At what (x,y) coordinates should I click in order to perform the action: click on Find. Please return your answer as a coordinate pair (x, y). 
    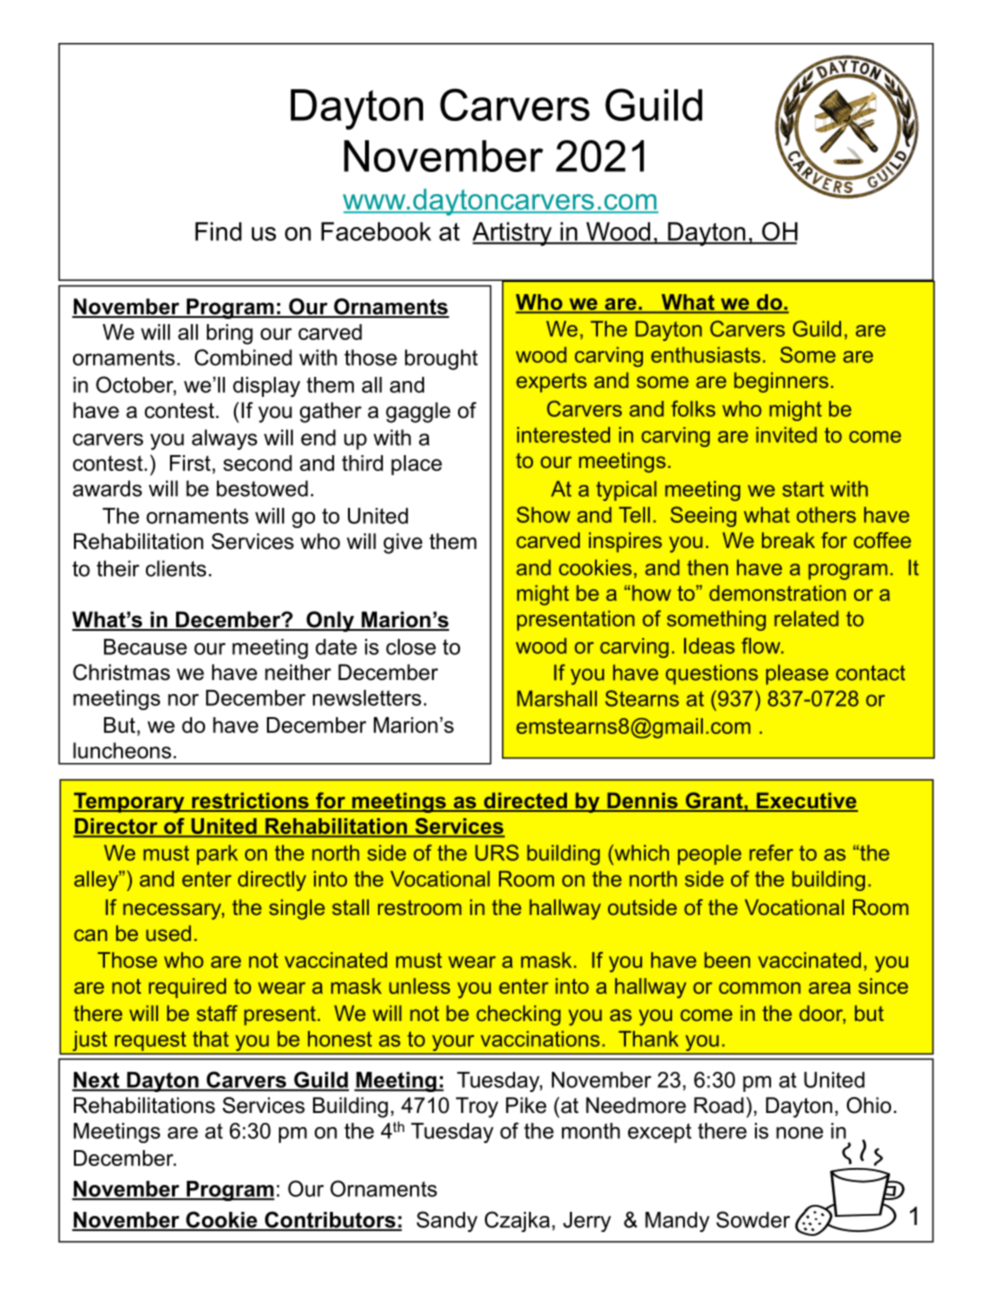
    Looking at the image, I should click on (218, 231).
